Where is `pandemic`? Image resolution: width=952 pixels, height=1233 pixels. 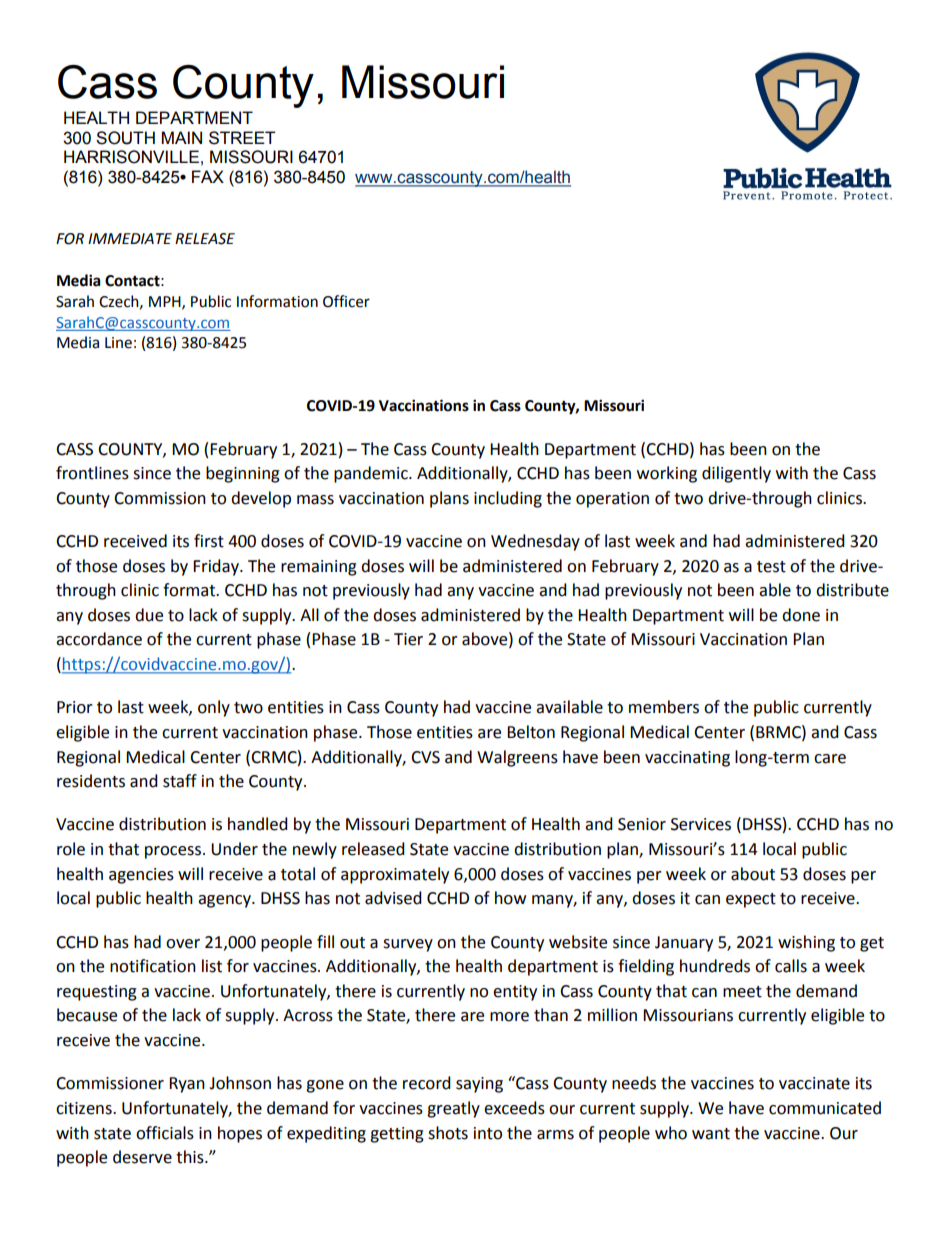
pandemic is located at coordinates (372, 474).
